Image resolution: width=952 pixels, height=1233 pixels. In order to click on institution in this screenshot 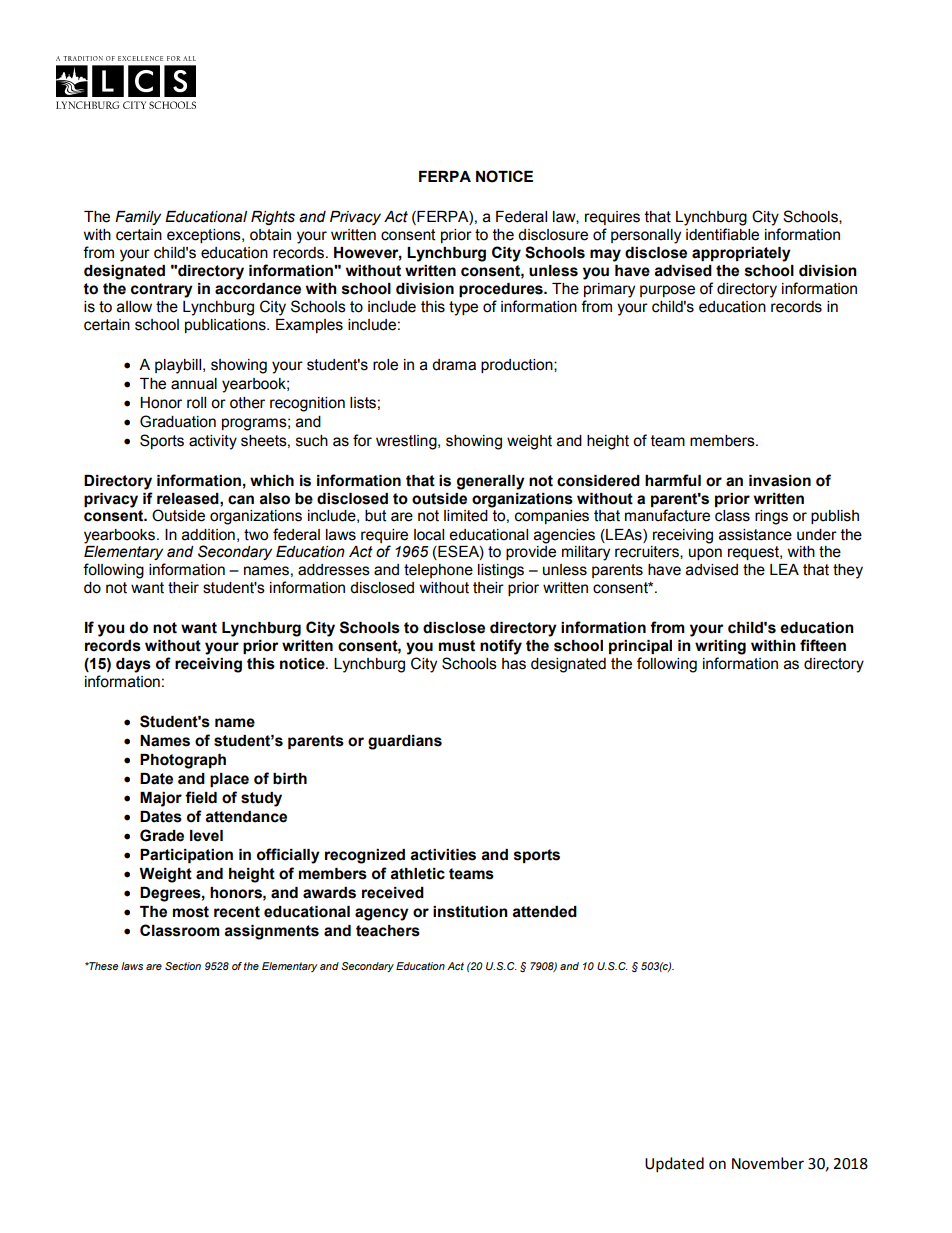, I will do `click(470, 912)`.
